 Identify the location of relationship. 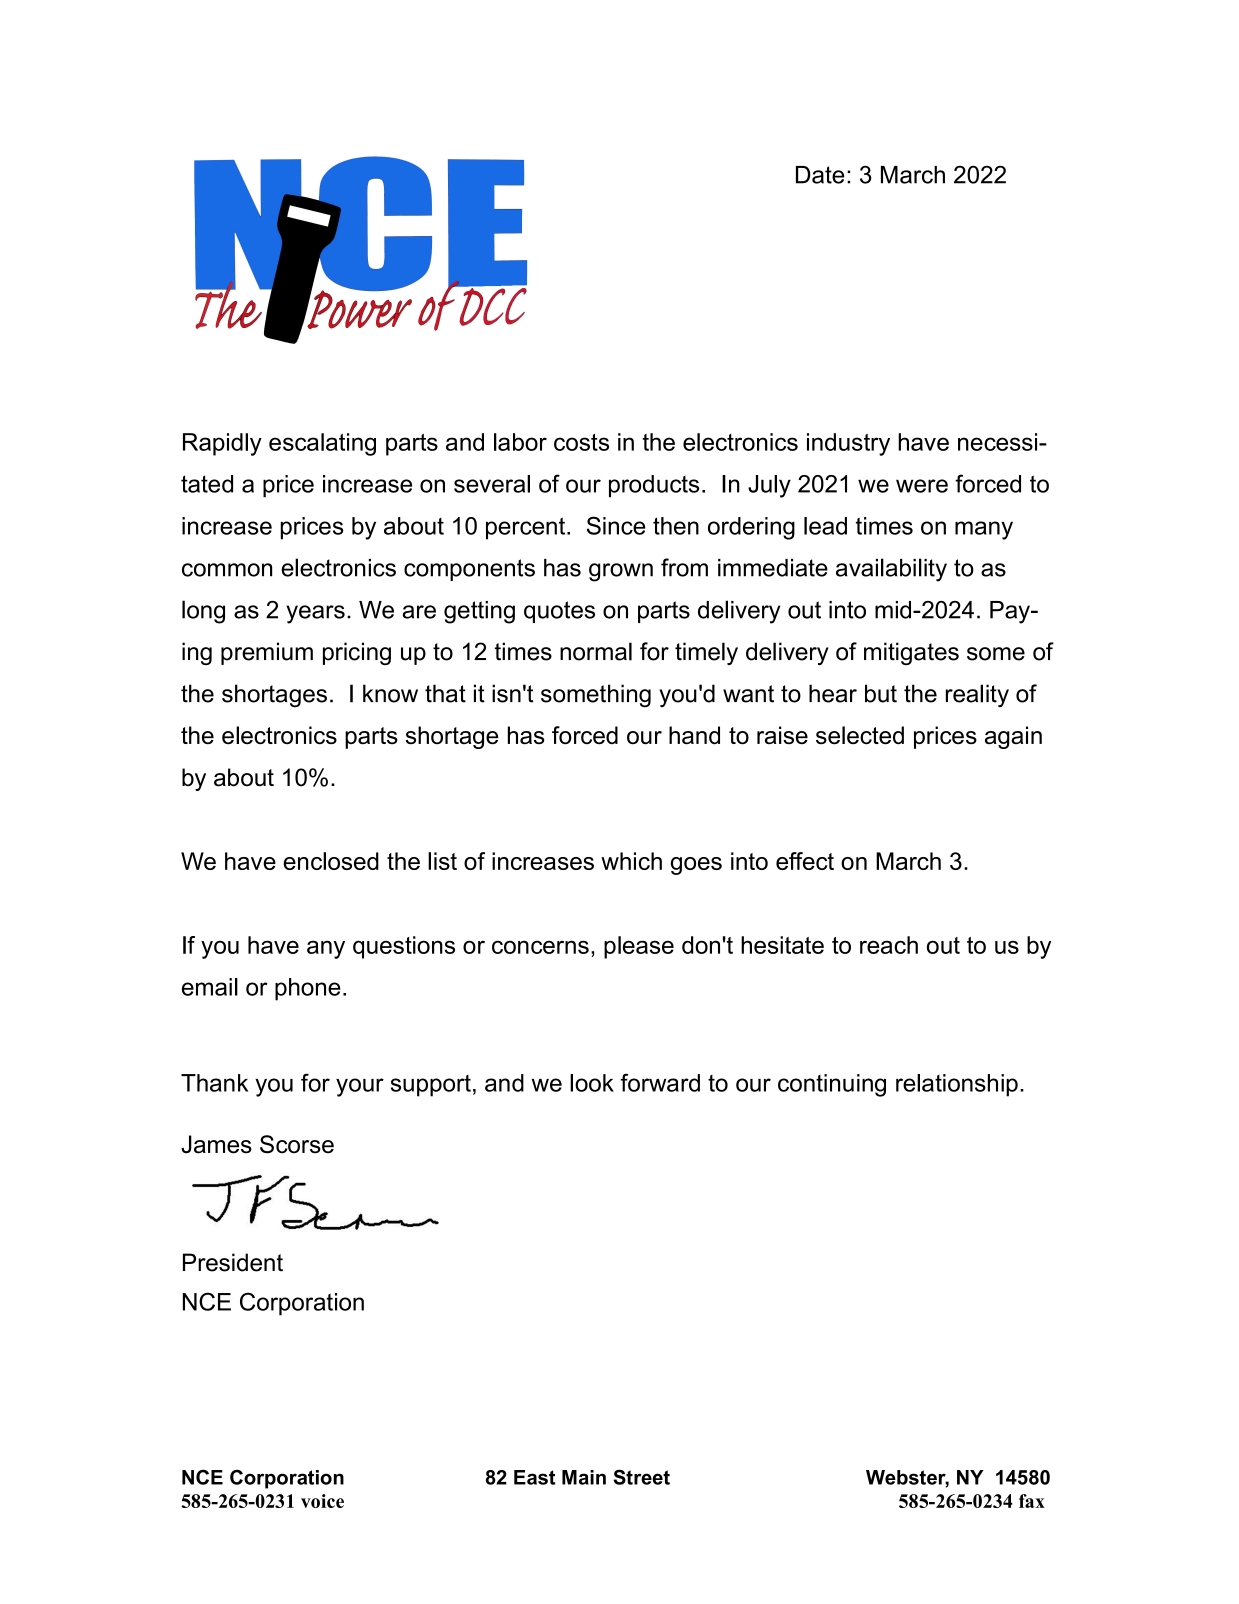
(957, 1085).
